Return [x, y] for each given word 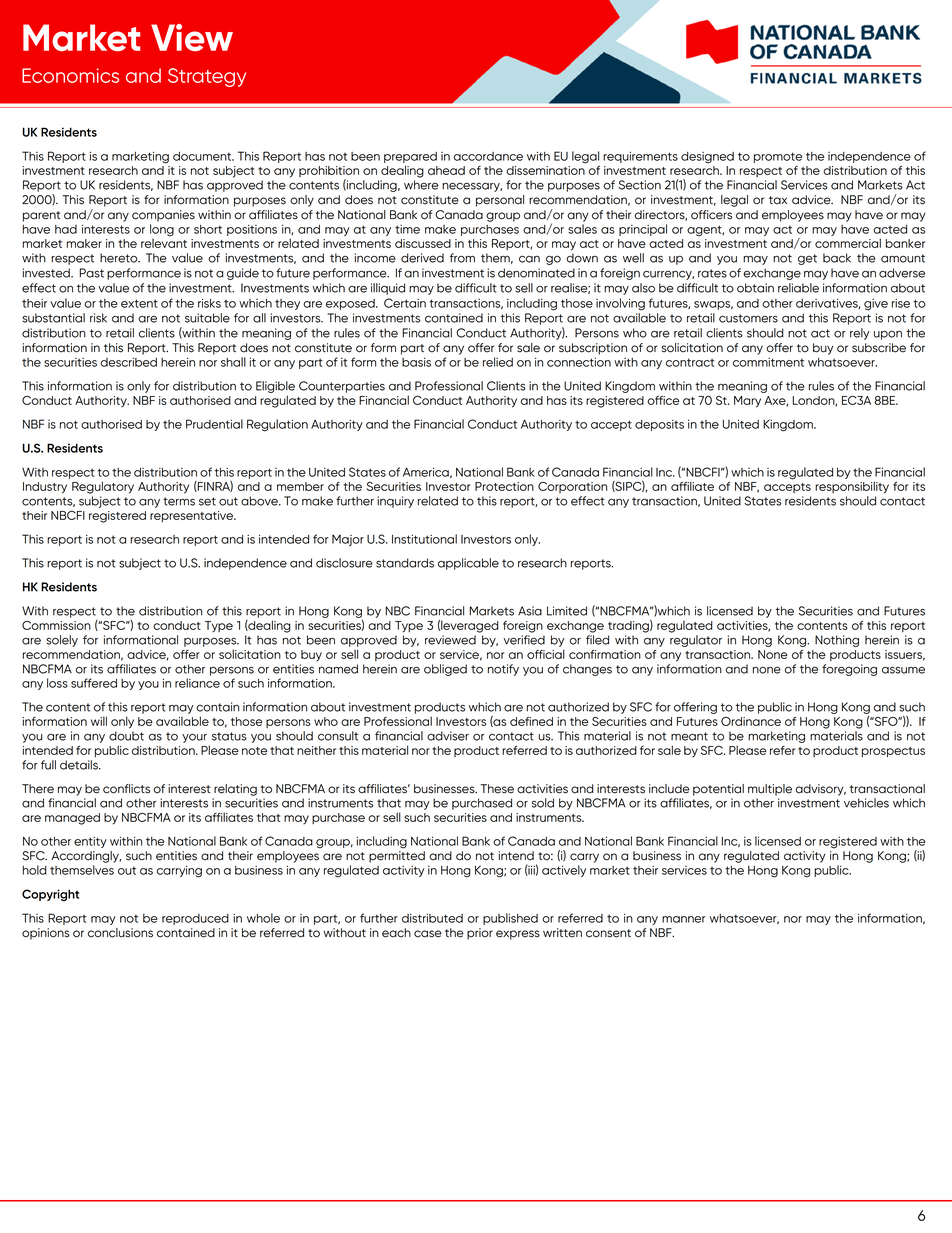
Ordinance [751, 721]
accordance [488, 156]
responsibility [852, 487]
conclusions [120, 933]
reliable [798, 288]
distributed [432, 918]
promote [778, 157]
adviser [448, 736]
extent [139, 303]
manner [684, 919]
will [99, 721]
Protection [504, 486]
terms [179, 501]
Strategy [207, 77]
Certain [405, 303]
